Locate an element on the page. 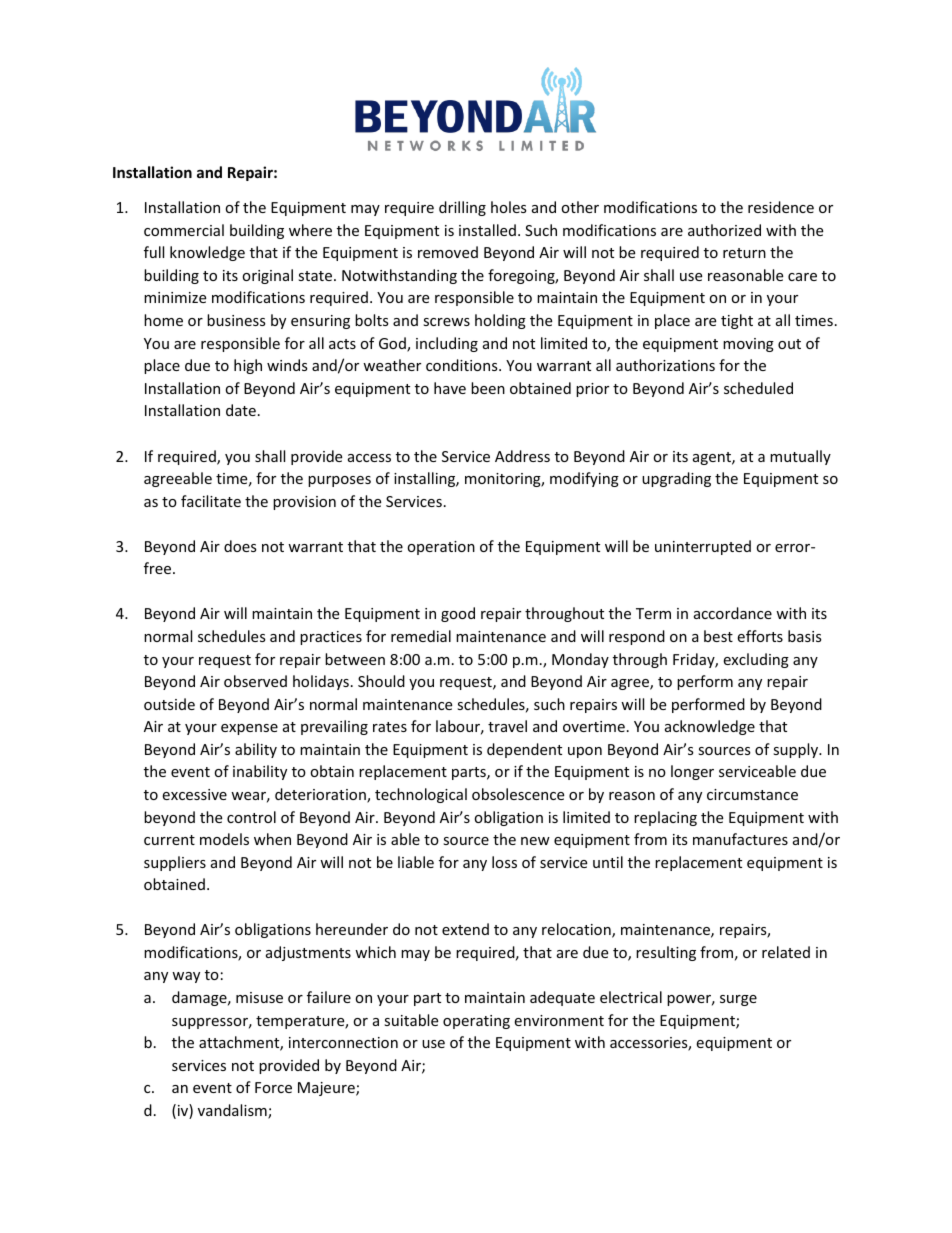 Image resolution: width=952 pixels, height=1233 pixels. installed is located at coordinates (487, 230).
